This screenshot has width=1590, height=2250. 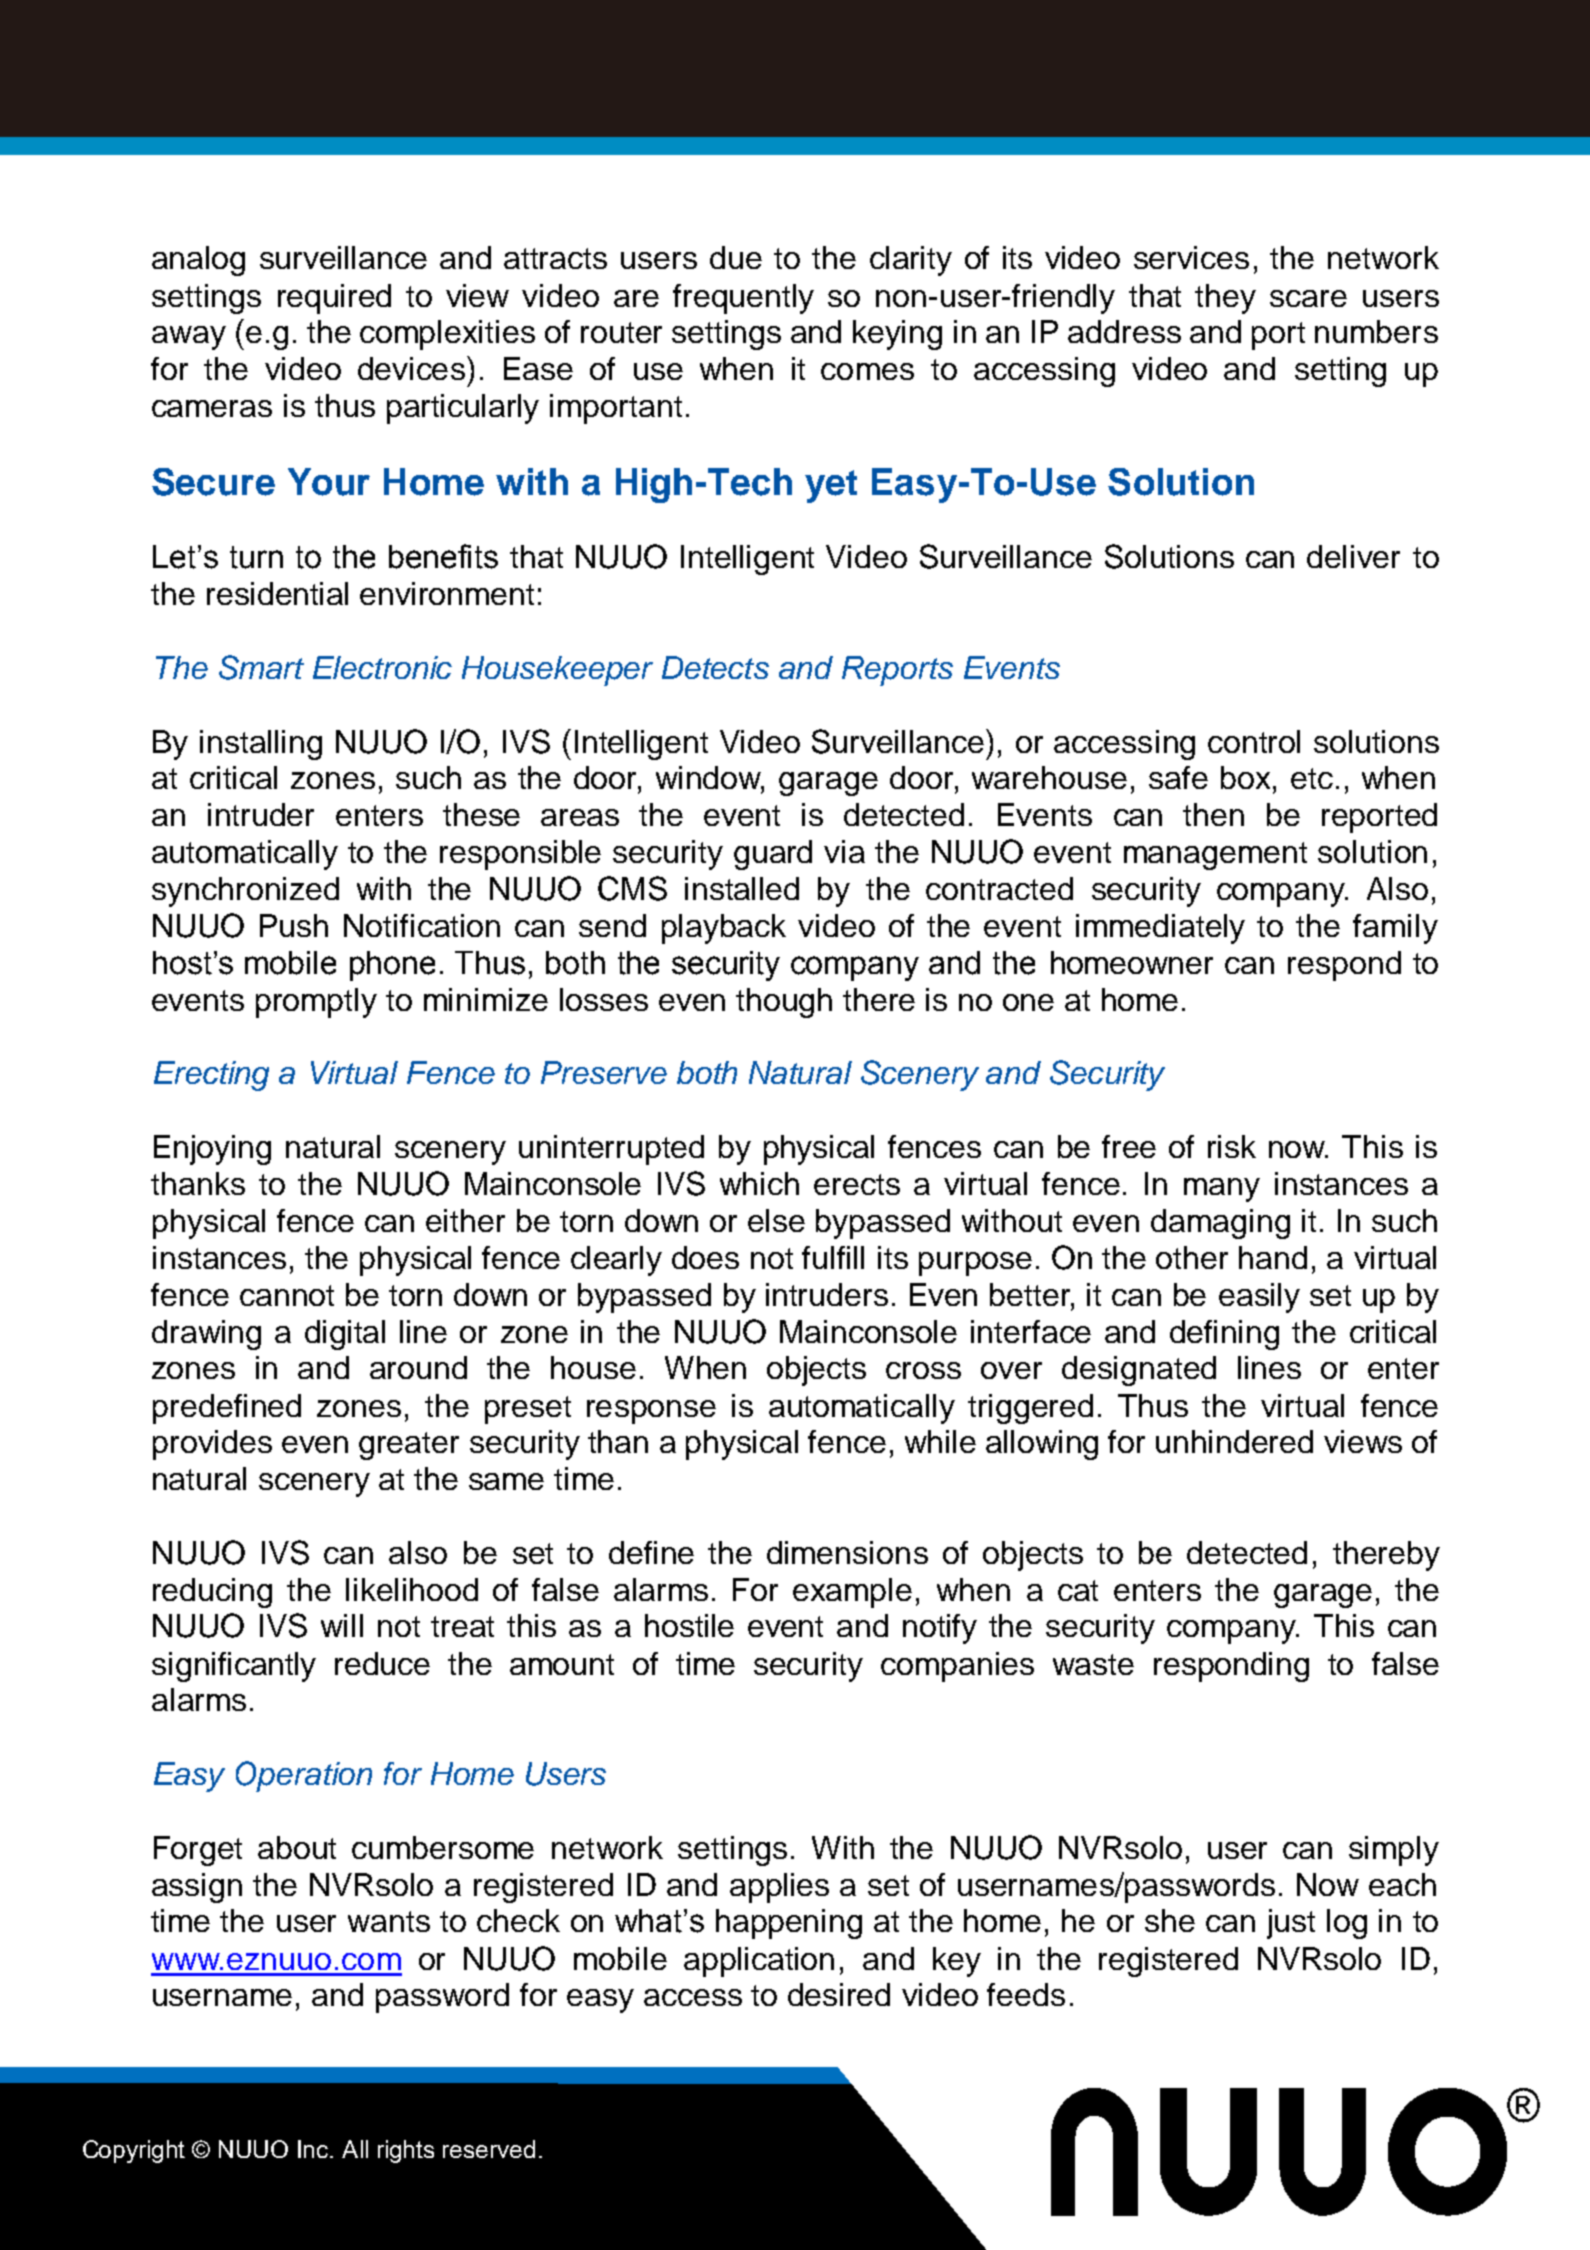 What do you see at coordinates (776, 1220) in the screenshot?
I see `else` at bounding box center [776, 1220].
